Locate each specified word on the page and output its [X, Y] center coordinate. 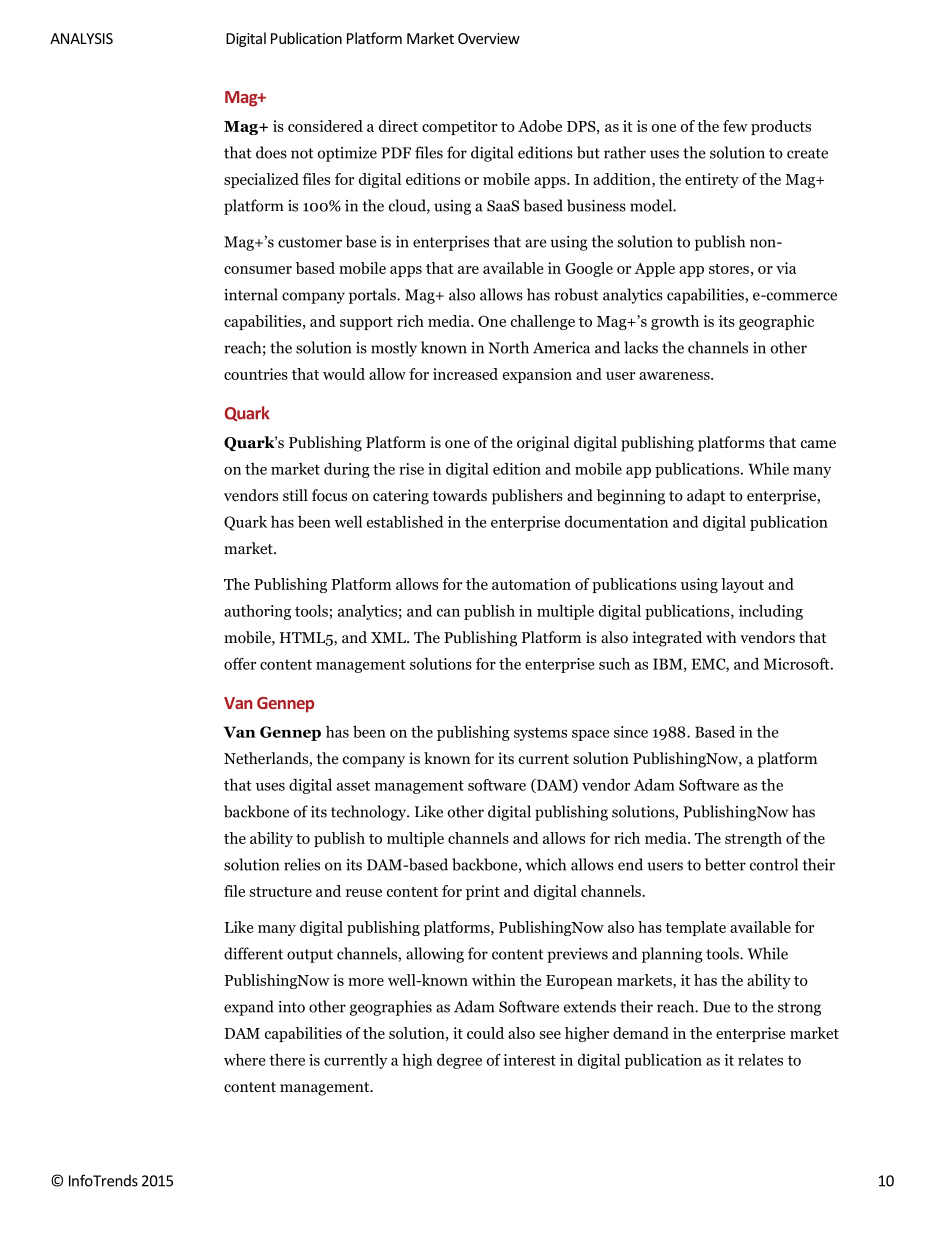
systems [540, 734]
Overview [489, 38]
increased [465, 374]
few [735, 126]
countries [256, 374]
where [244, 1060]
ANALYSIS [81, 38]
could [485, 1033]
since [631, 732]
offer [240, 664]
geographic [776, 322]
